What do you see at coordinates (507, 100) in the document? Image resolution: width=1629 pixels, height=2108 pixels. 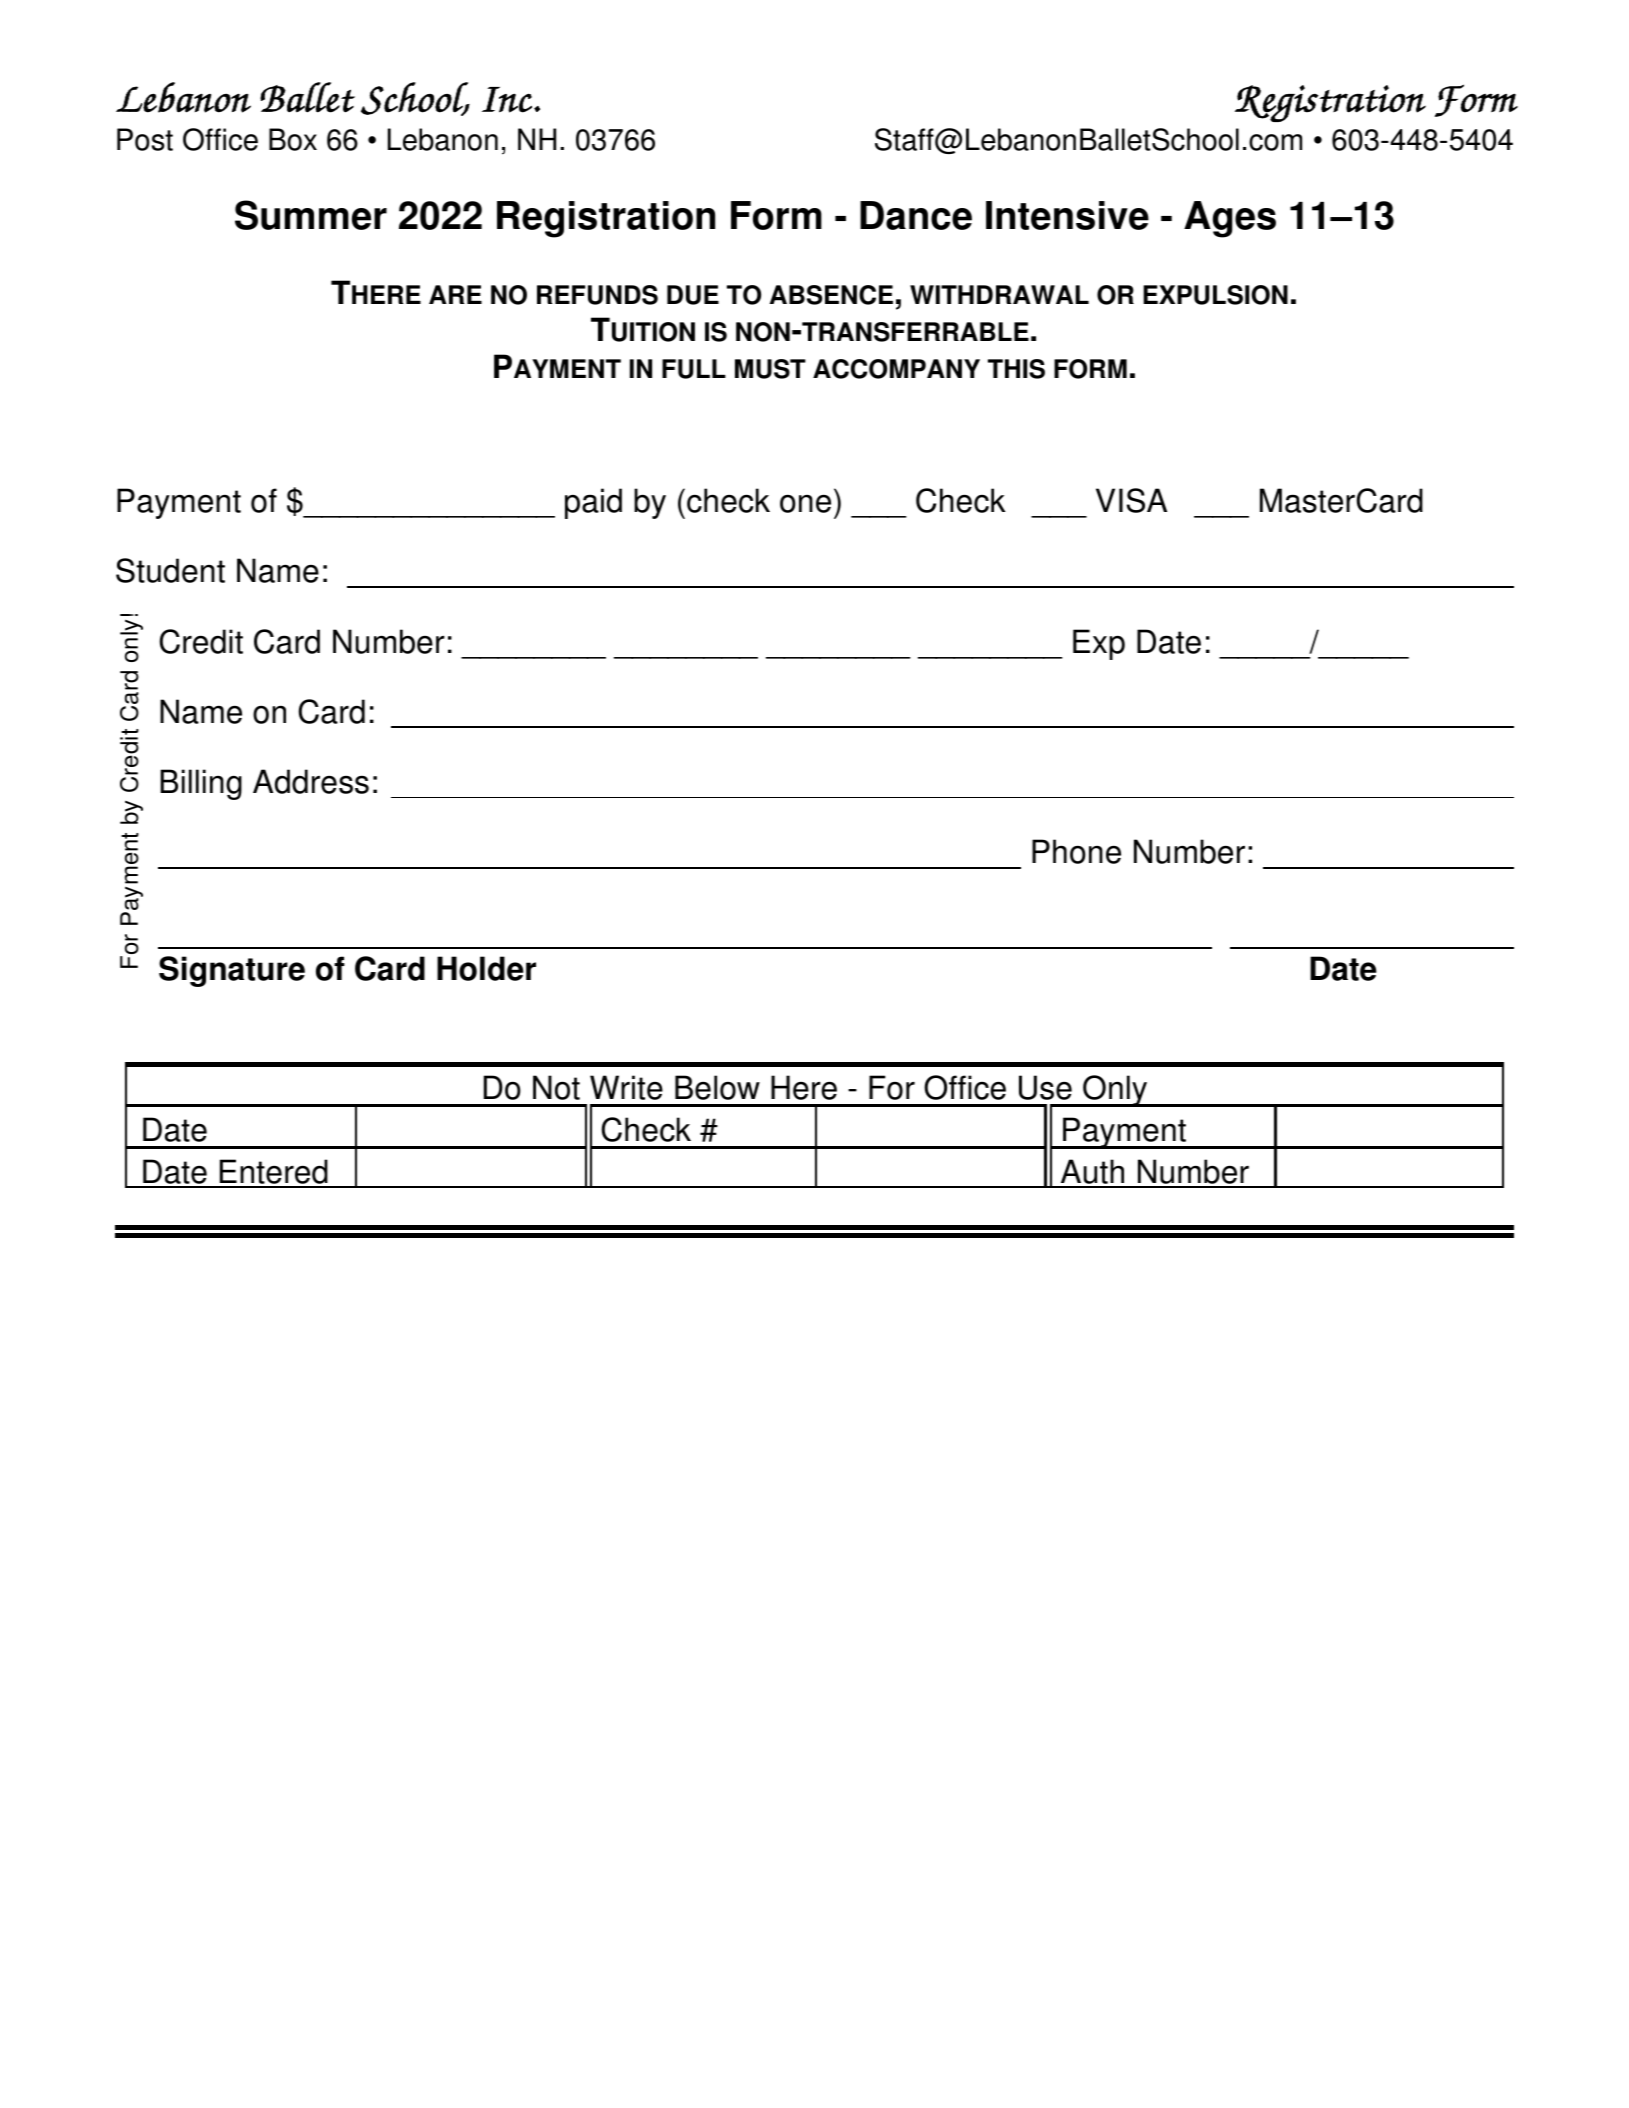 I see `Inc` at bounding box center [507, 100].
